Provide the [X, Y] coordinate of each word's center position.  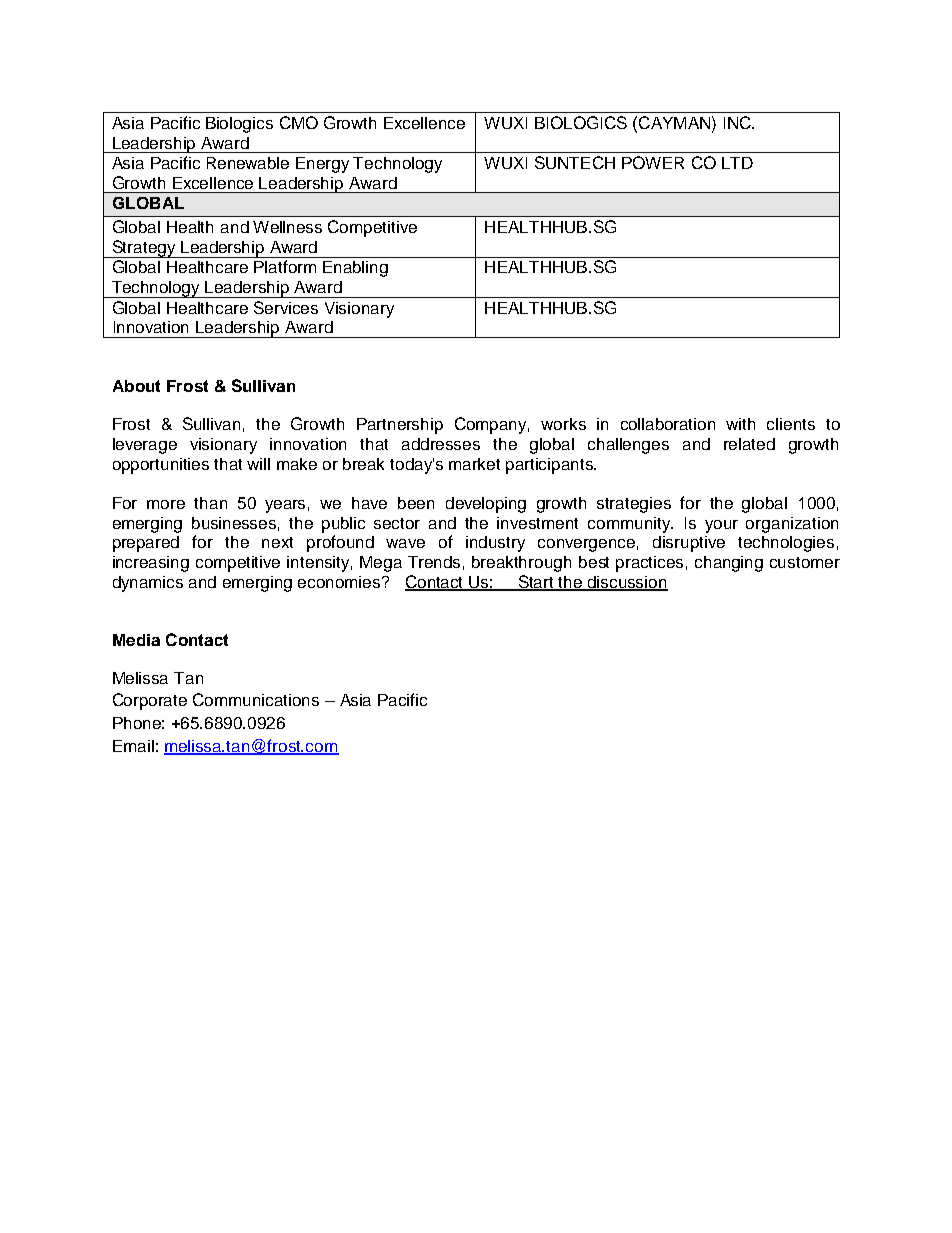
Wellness [287, 227]
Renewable [248, 163]
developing [486, 505]
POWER [653, 162]
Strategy [144, 249]
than [210, 503]
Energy [322, 165]
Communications [256, 699]
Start [536, 583]
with [740, 424]
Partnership [400, 426]
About [136, 386]
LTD [737, 163]
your [721, 526]
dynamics [148, 584]
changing [729, 564]
